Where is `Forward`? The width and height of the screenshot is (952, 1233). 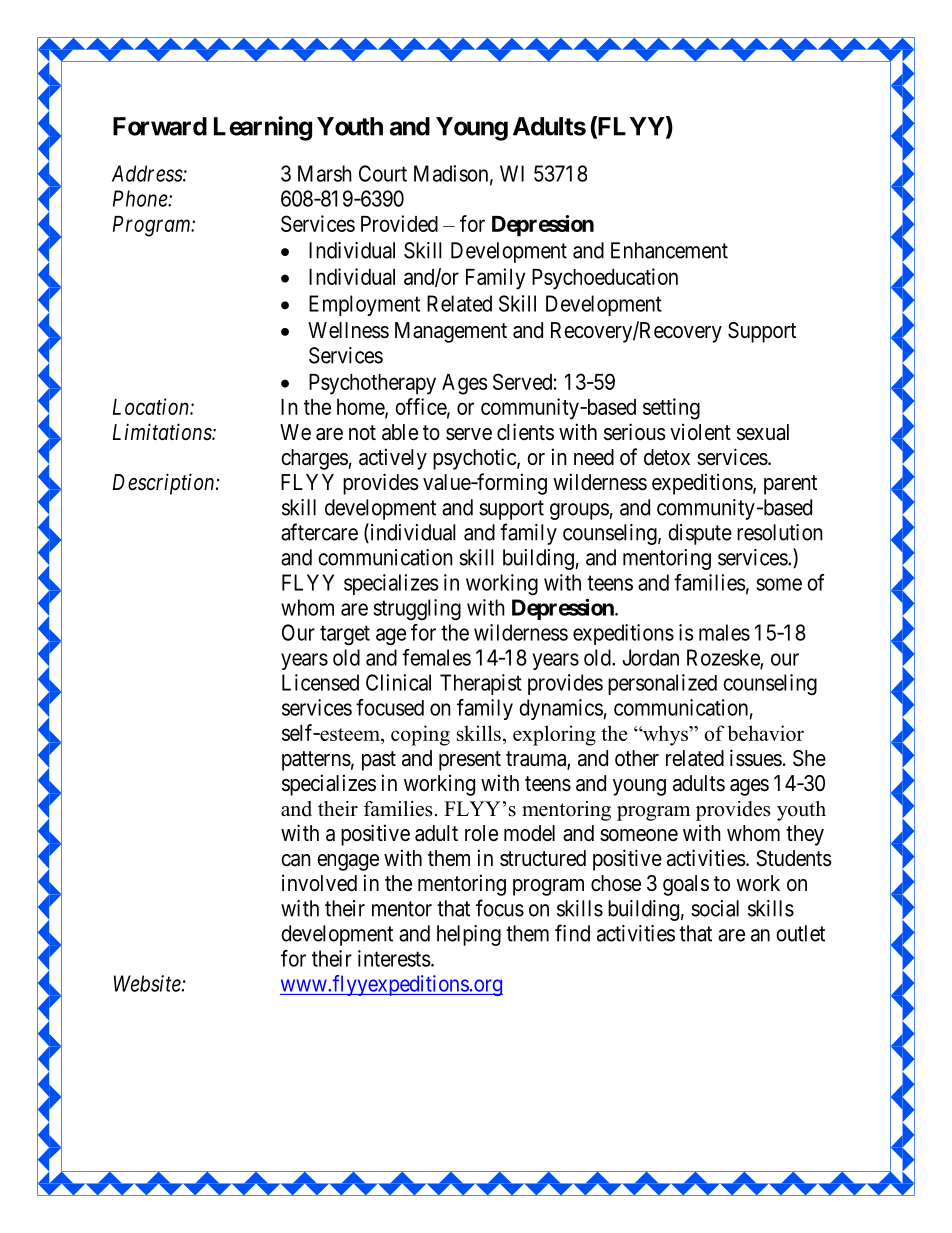 Forward is located at coordinates (160, 126).
